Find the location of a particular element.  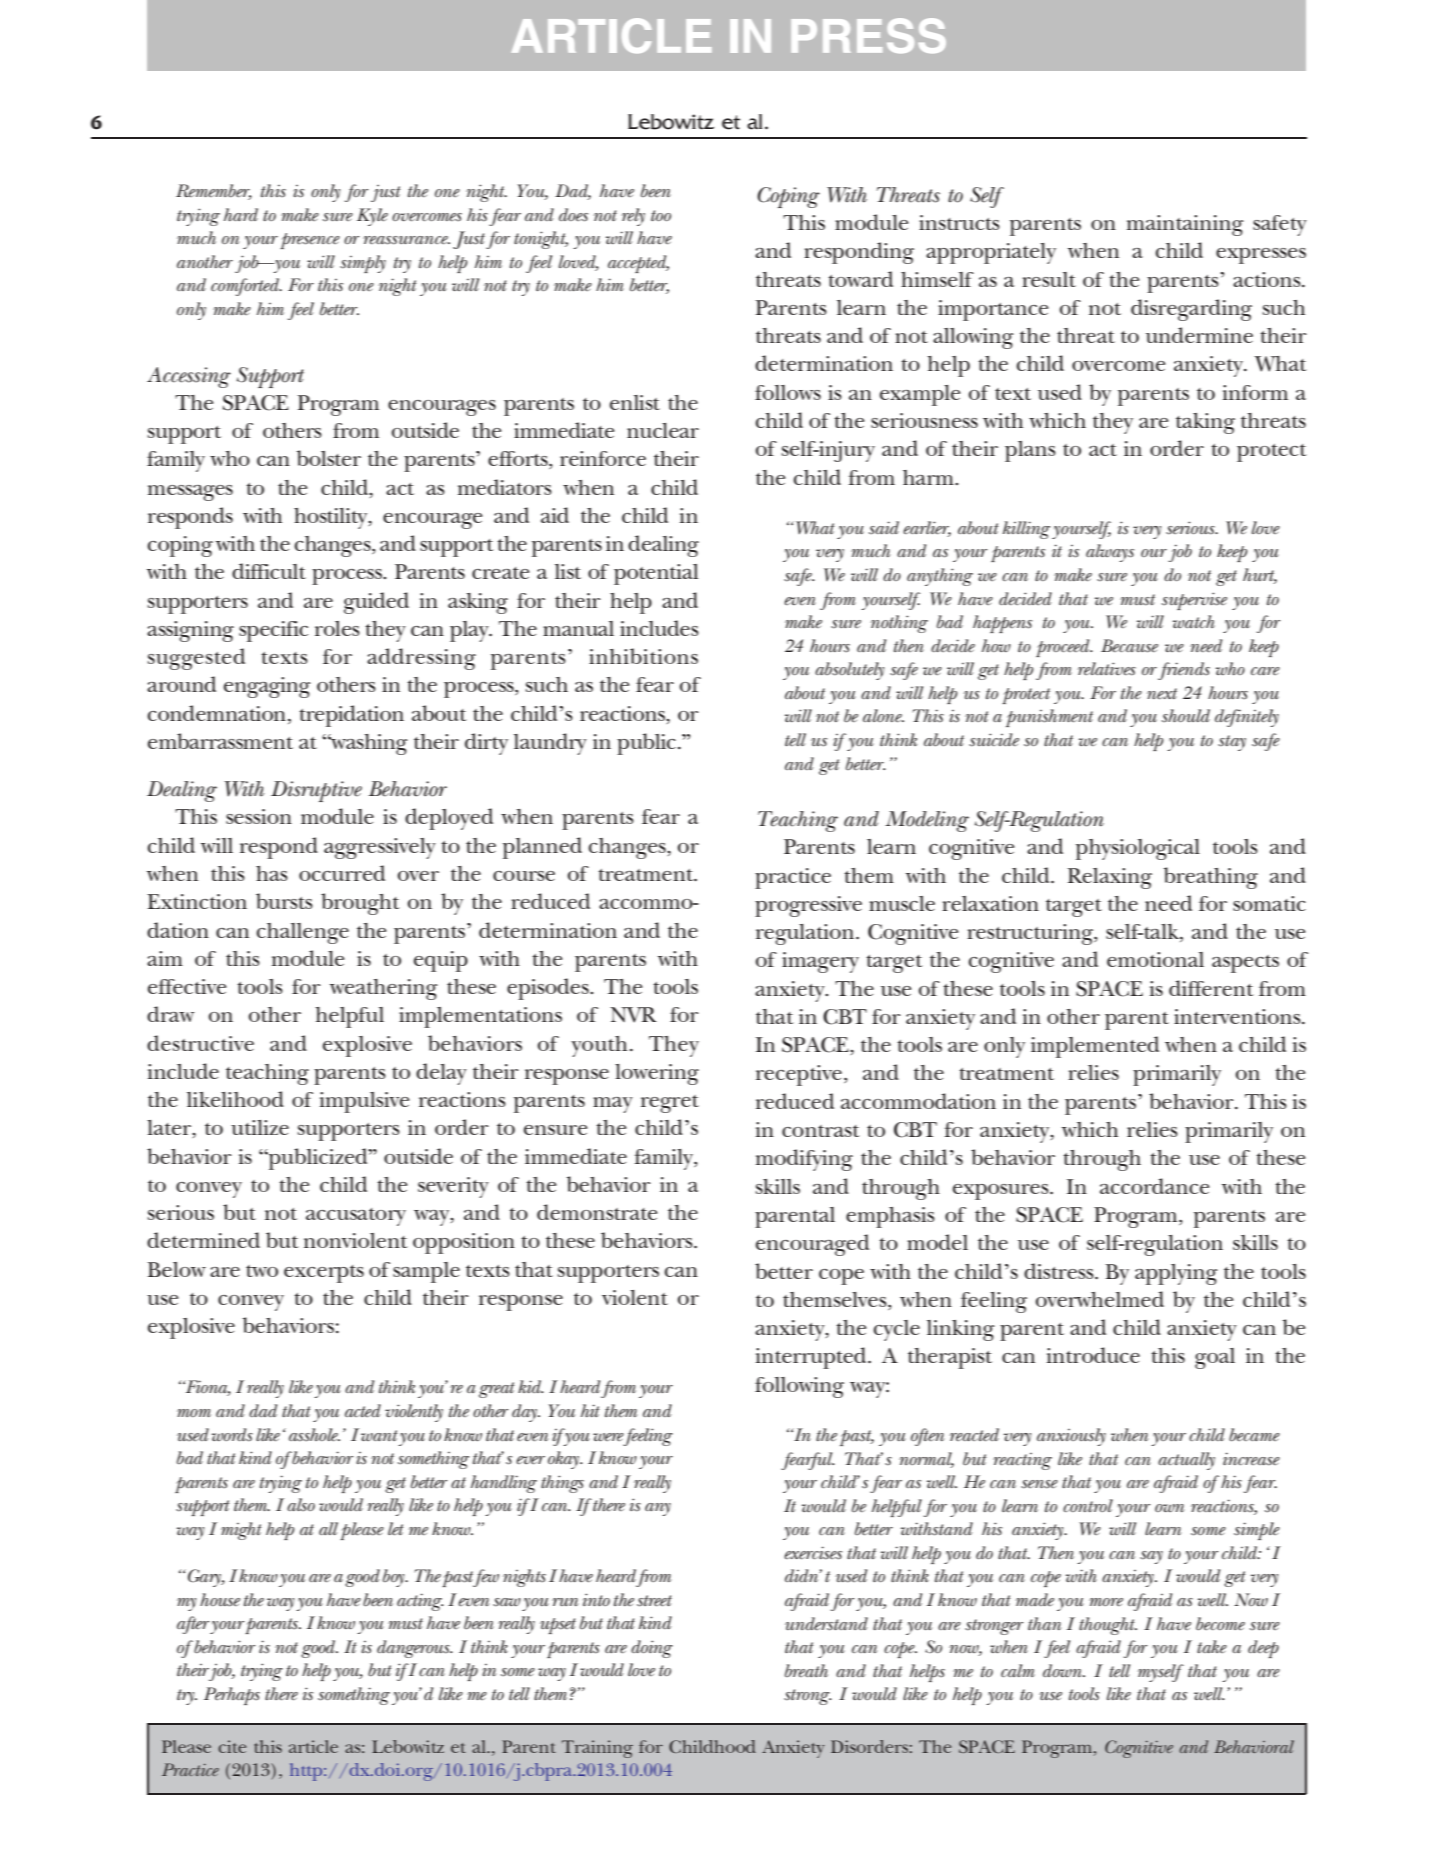

inhibitions is located at coordinates (643, 656).
